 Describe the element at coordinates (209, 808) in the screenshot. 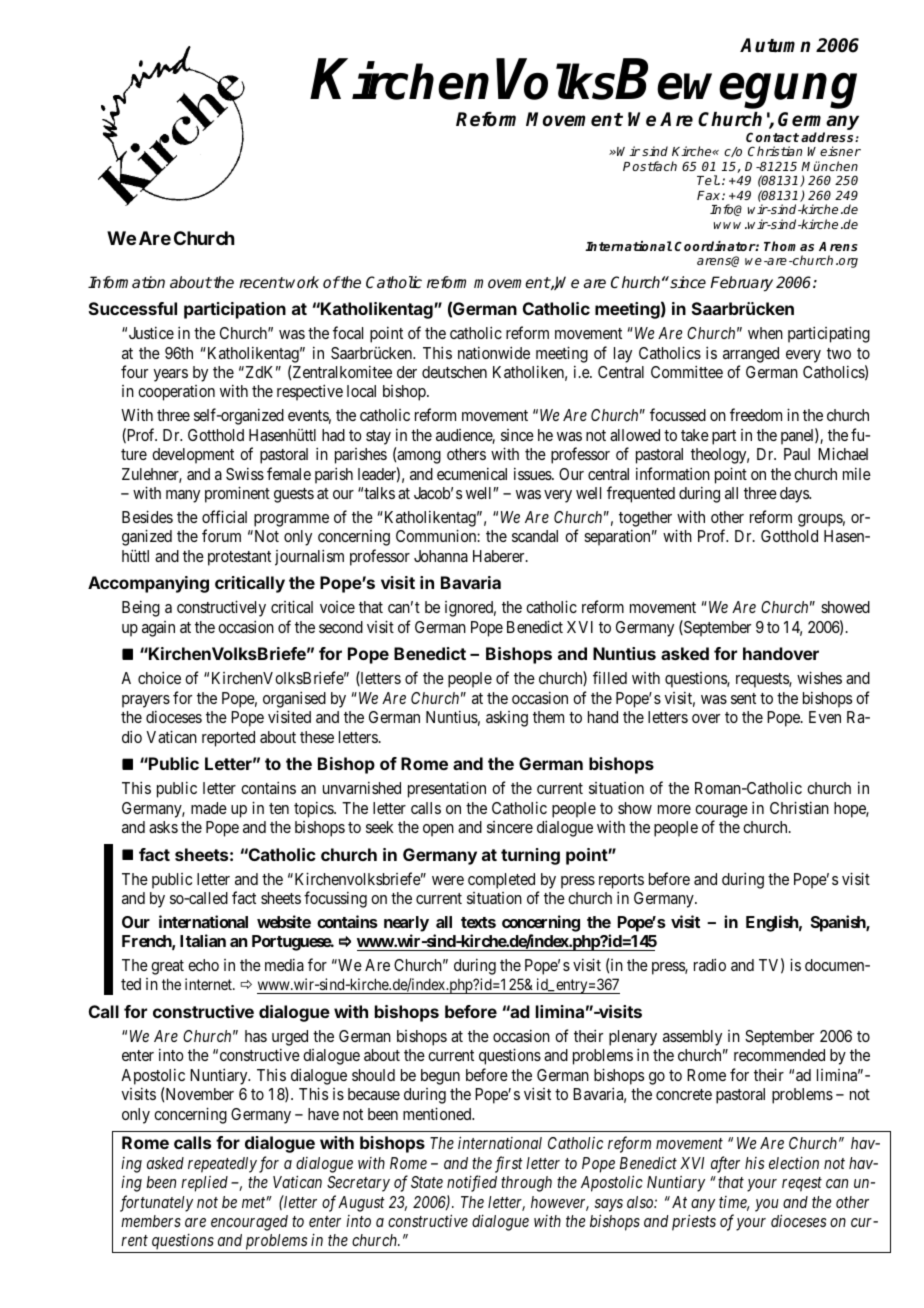

I see `made` at that location.
